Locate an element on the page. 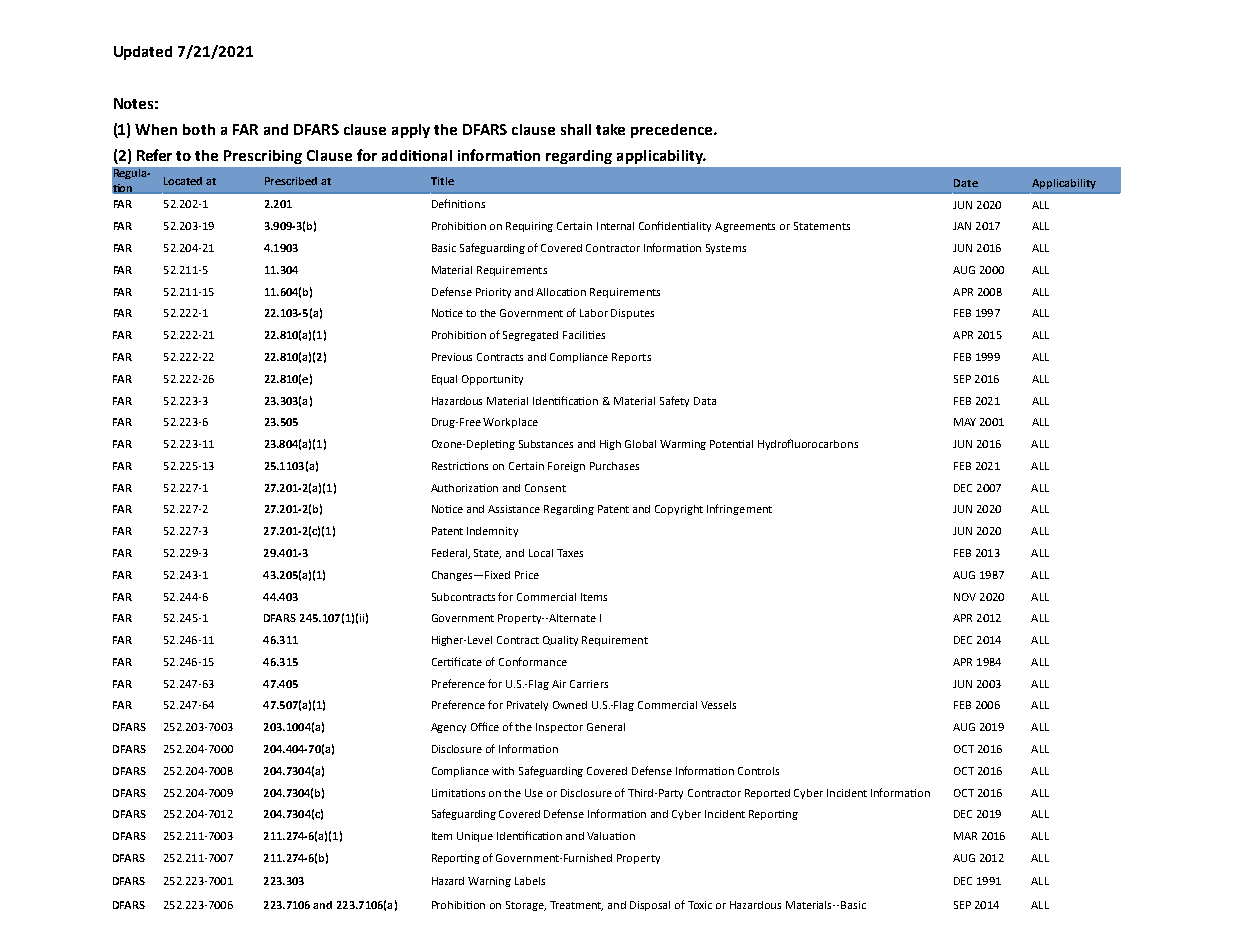 This image has width=1233, height=952. Prescribed is located at coordinates (291, 181).
